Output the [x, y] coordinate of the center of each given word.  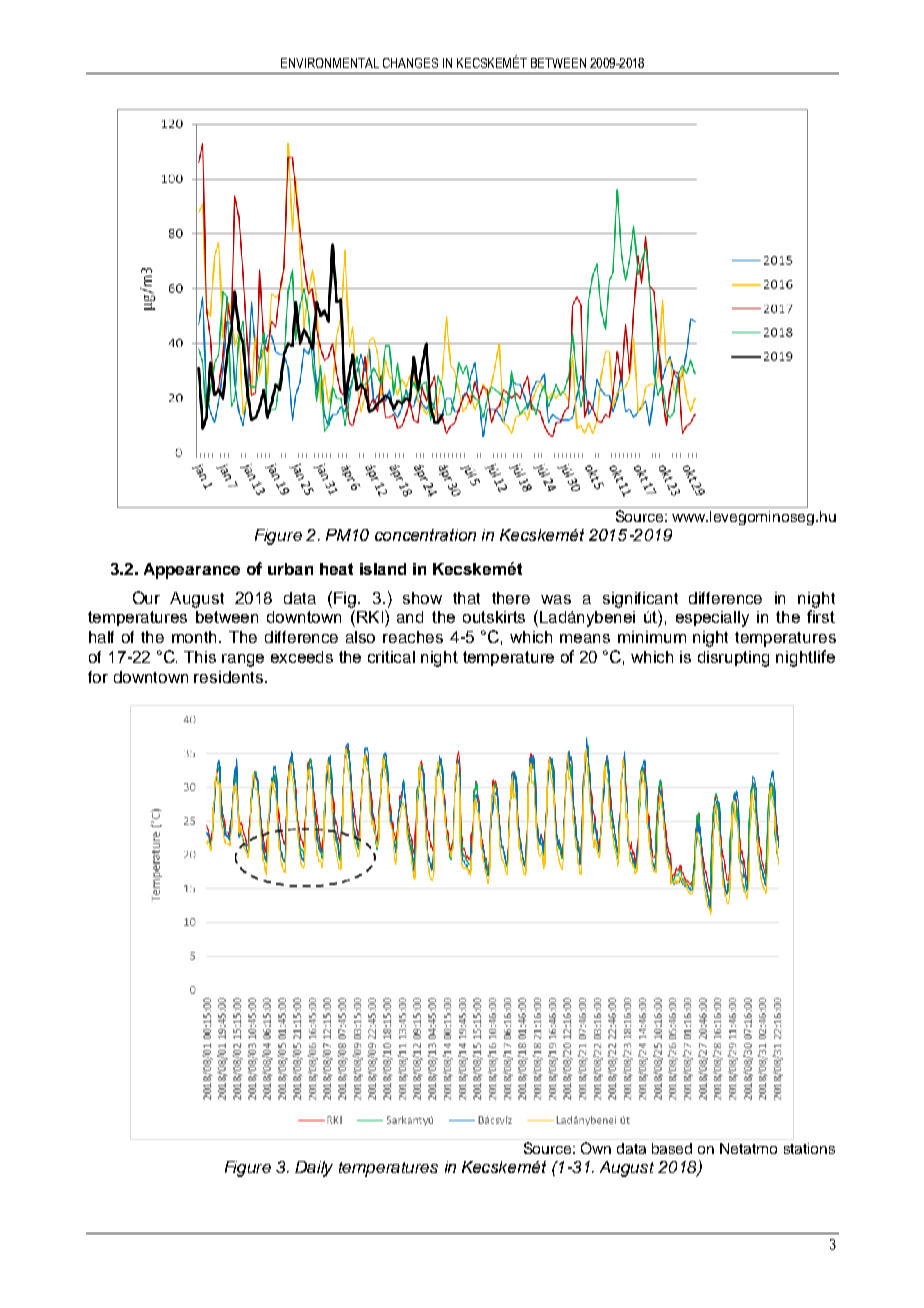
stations [809, 1148]
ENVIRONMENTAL [330, 63]
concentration [425, 535]
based [672, 1148]
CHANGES [410, 63]
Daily [314, 1169]
